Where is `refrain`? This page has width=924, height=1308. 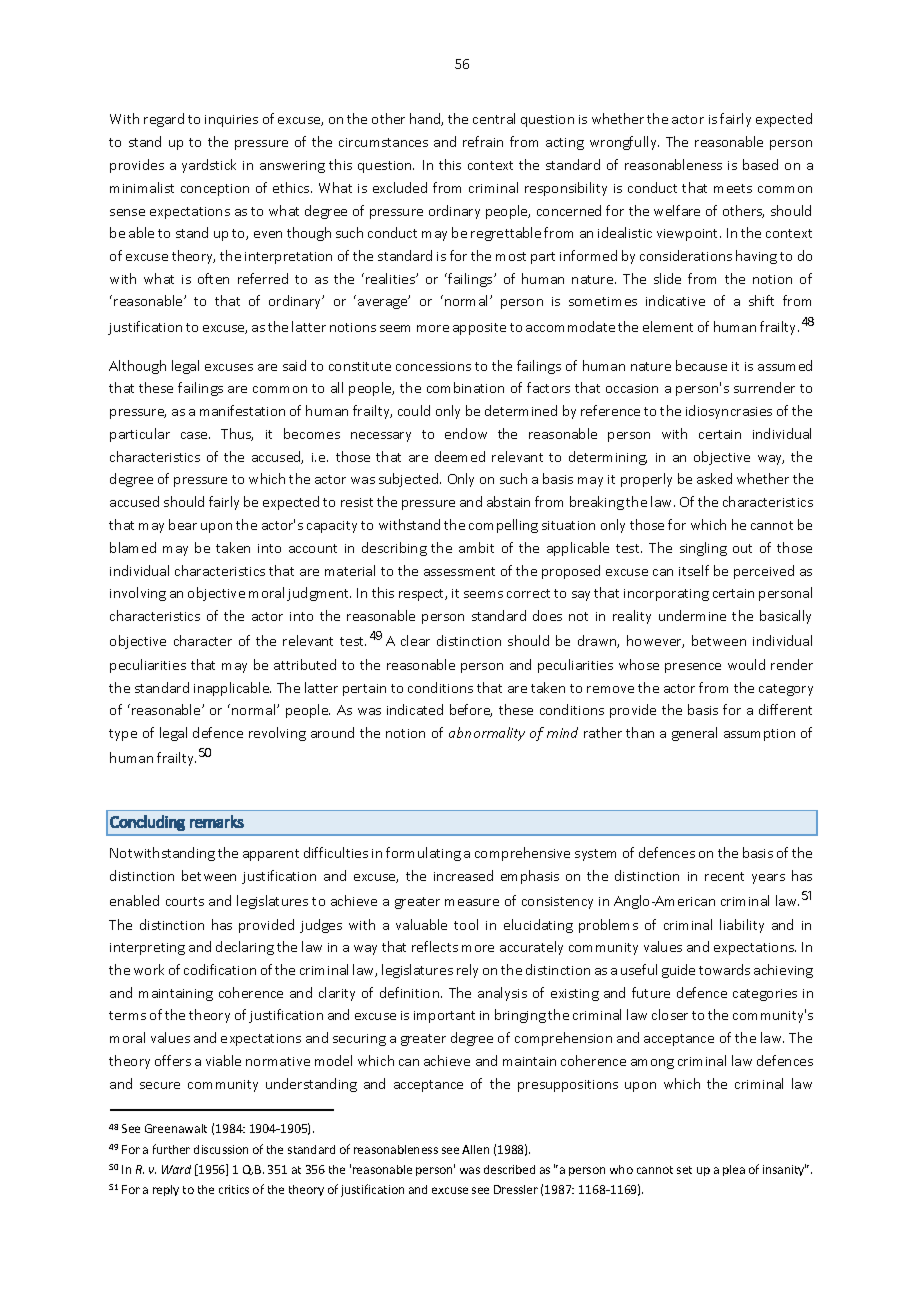
refrain is located at coordinates (483, 141).
